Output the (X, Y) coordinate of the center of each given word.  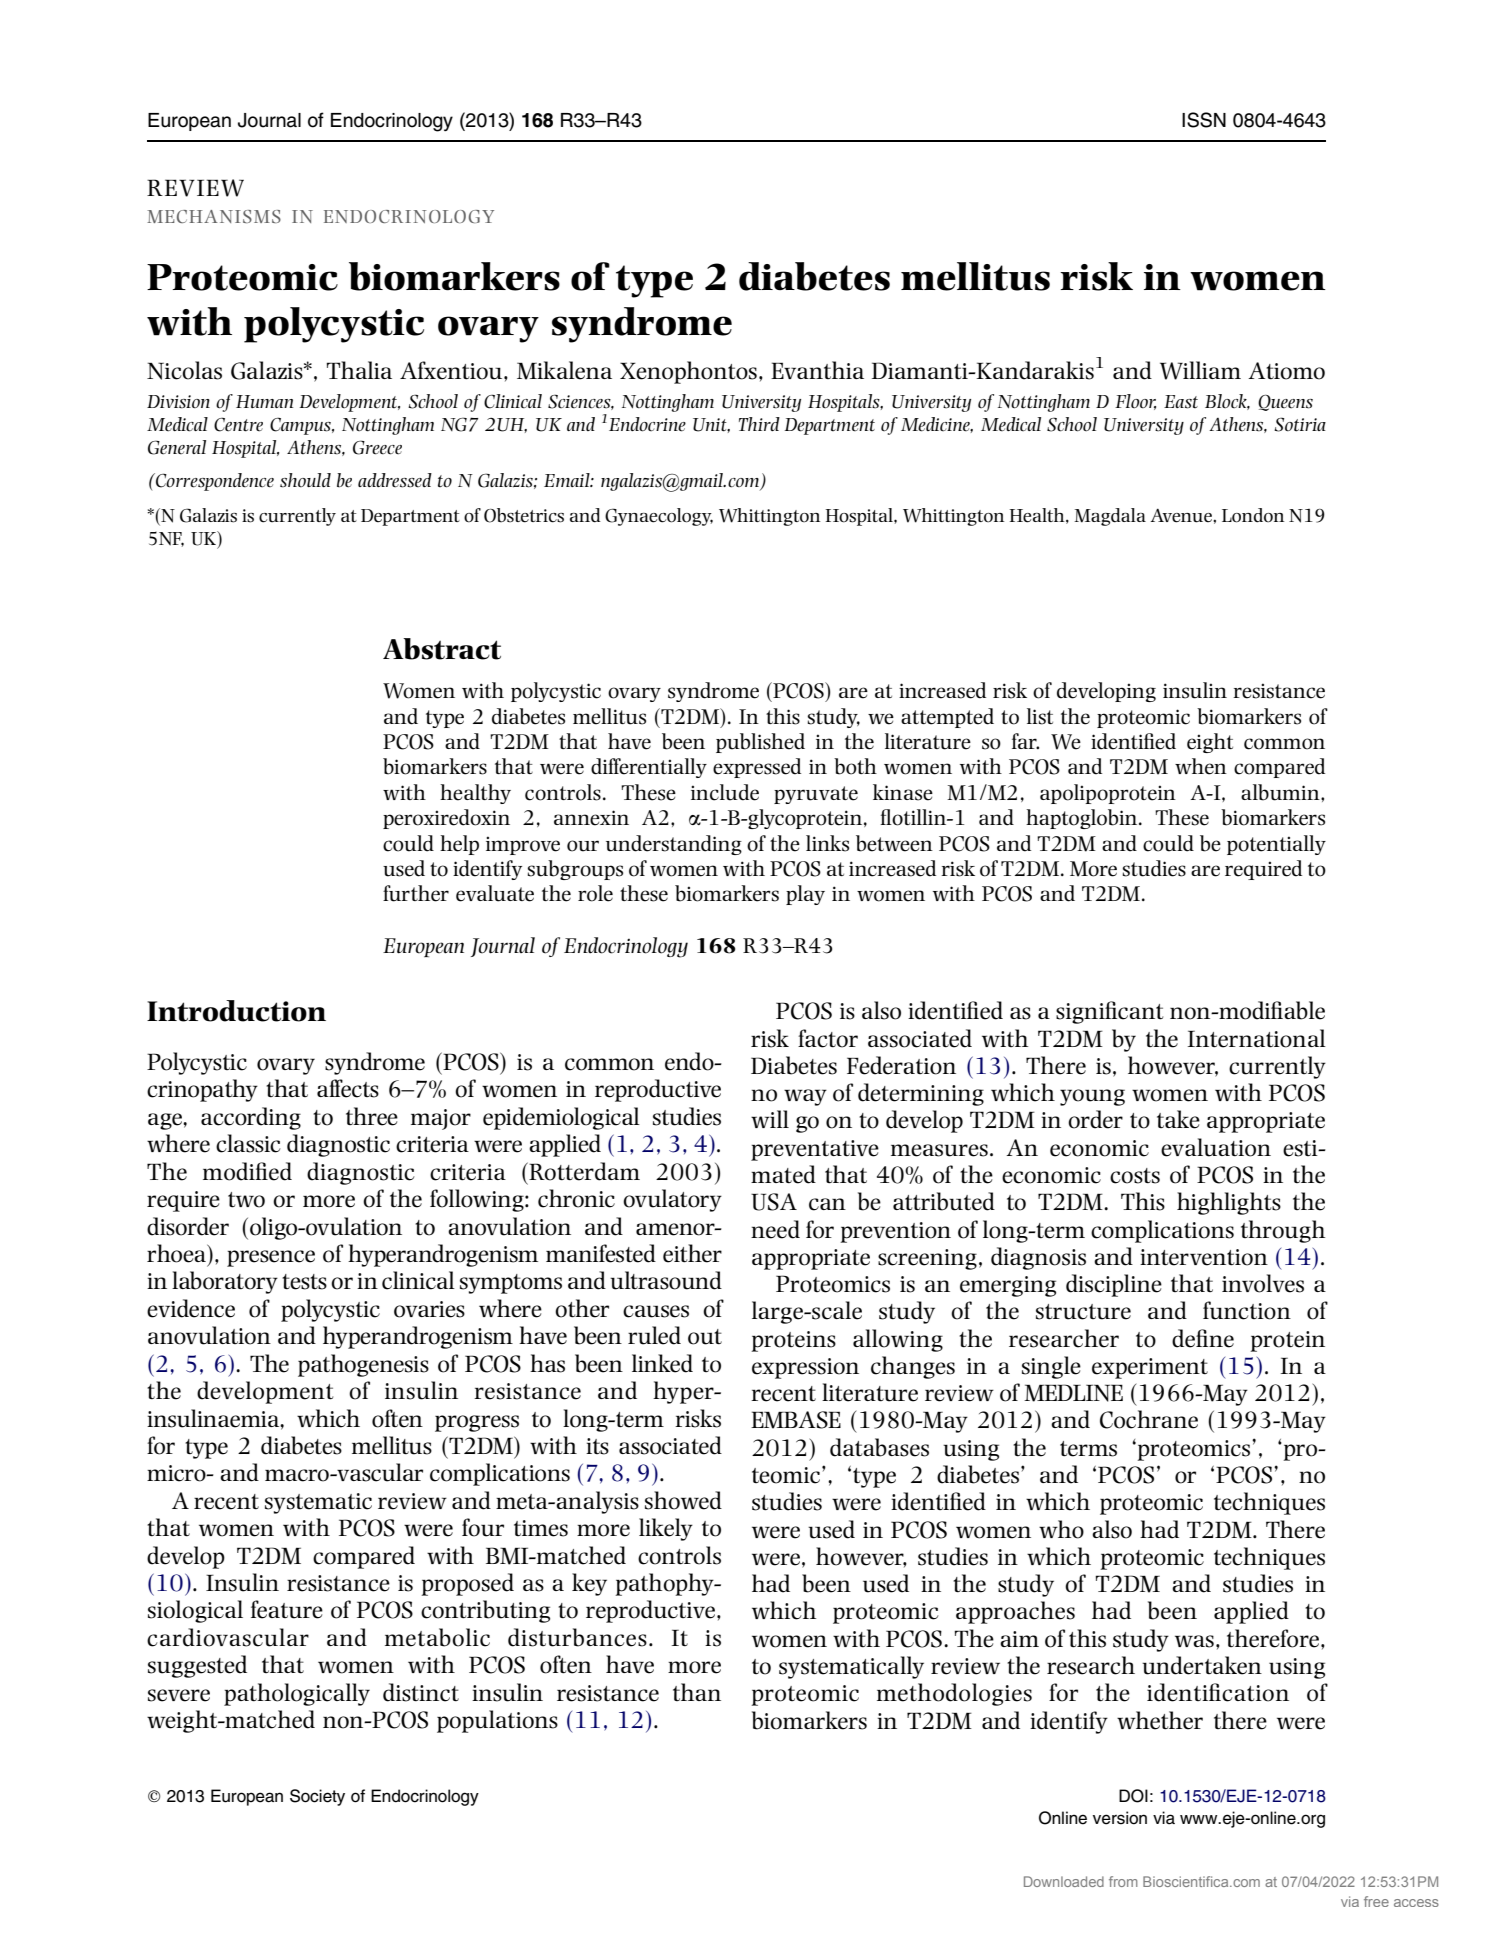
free (1376, 1901)
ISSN (1204, 120)
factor (828, 1038)
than (697, 1692)
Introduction (236, 1011)
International (1257, 1038)
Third (759, 424)
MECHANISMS (214, 216)
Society (317, 1797)
